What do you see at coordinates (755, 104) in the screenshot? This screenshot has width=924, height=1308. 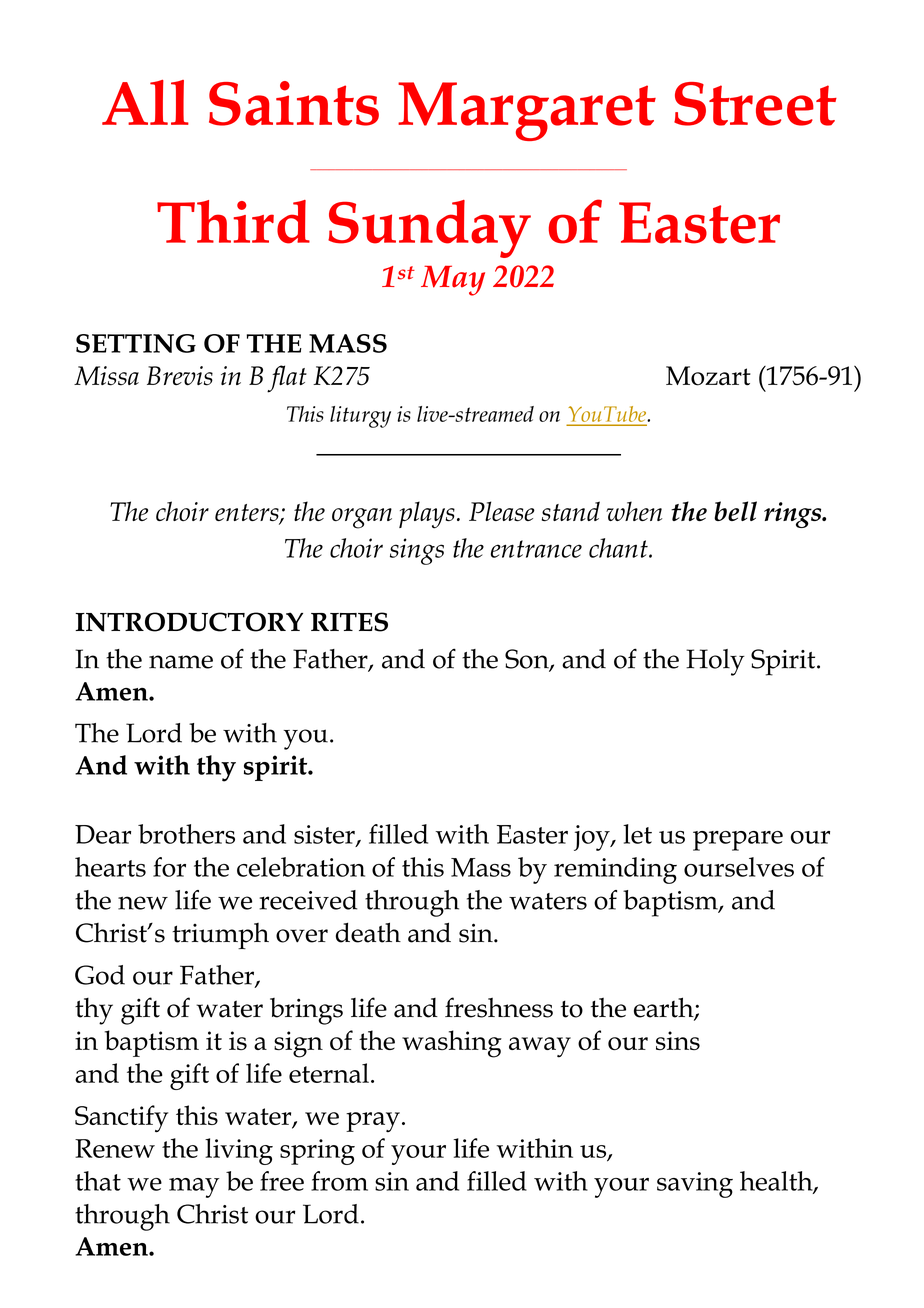 I see `Street` at bounding box center [755, 104].
